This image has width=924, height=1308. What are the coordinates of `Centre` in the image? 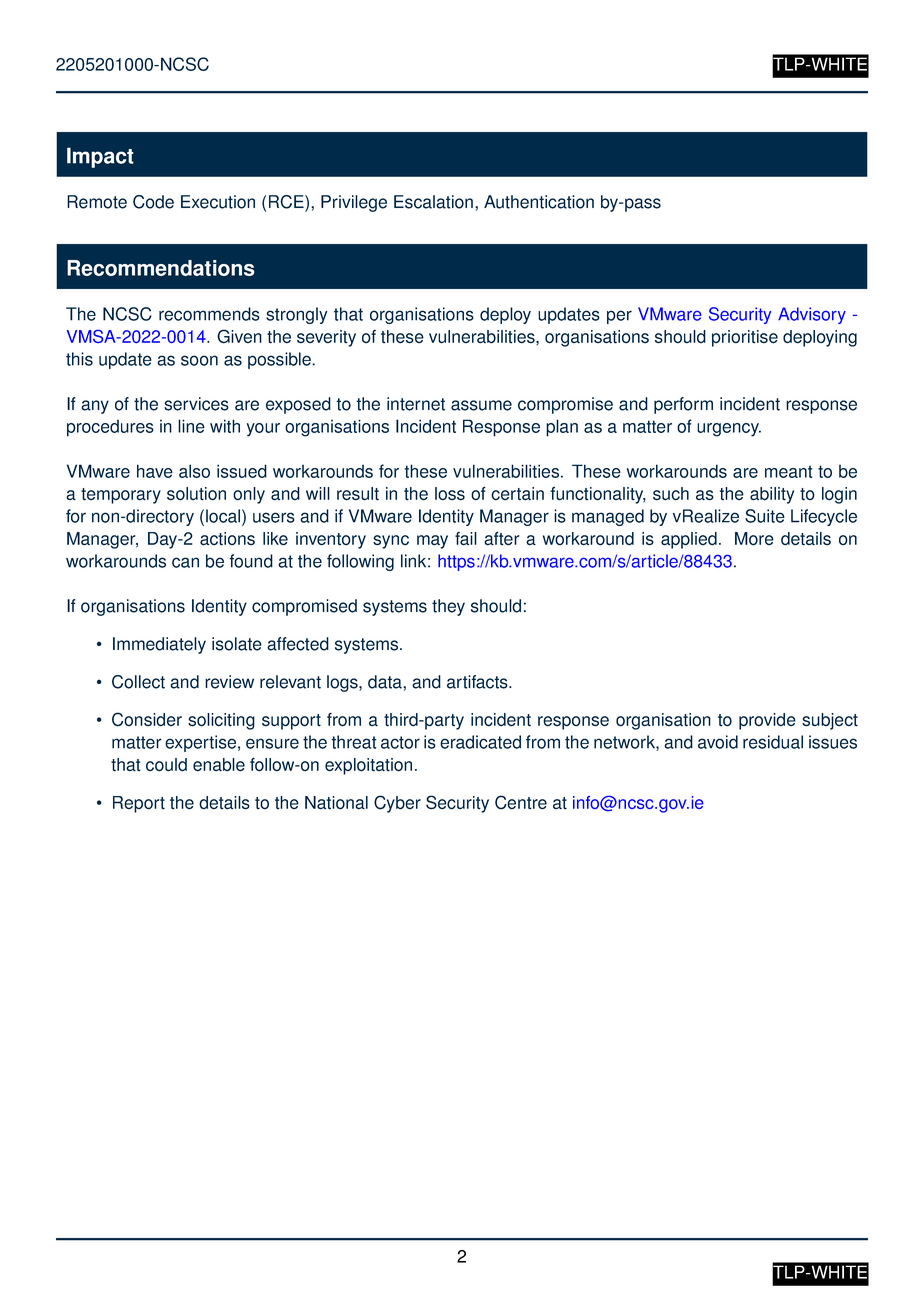 It's located at (521, 802).
